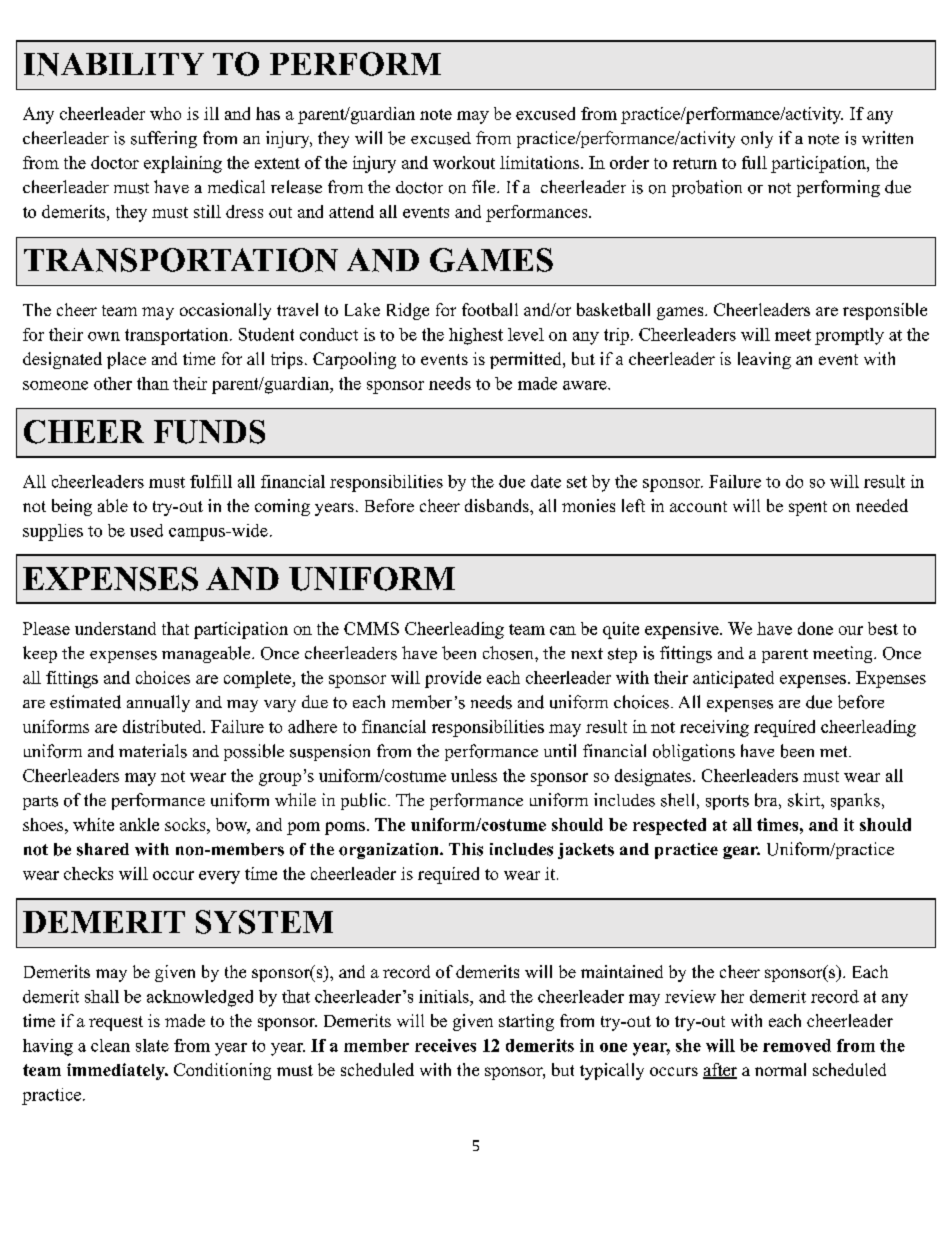  Describe the element at coordinates (152, 1045) in the page. I see `slate` at that location.
